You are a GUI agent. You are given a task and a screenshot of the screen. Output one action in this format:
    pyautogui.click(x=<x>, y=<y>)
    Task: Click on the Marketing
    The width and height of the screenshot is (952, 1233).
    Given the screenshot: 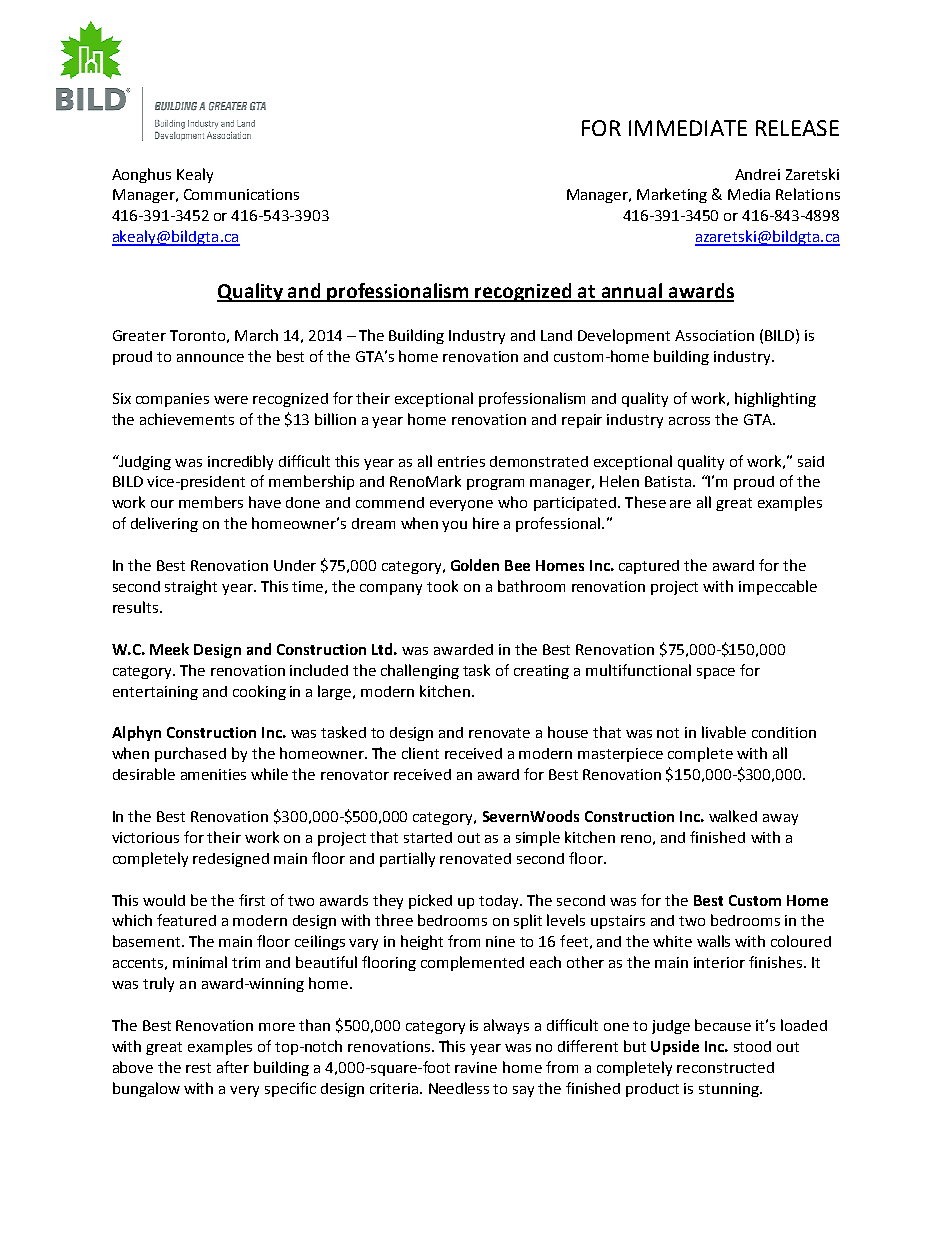 What is the action you would take?
    pyautogui.click(x=672, y=195)
